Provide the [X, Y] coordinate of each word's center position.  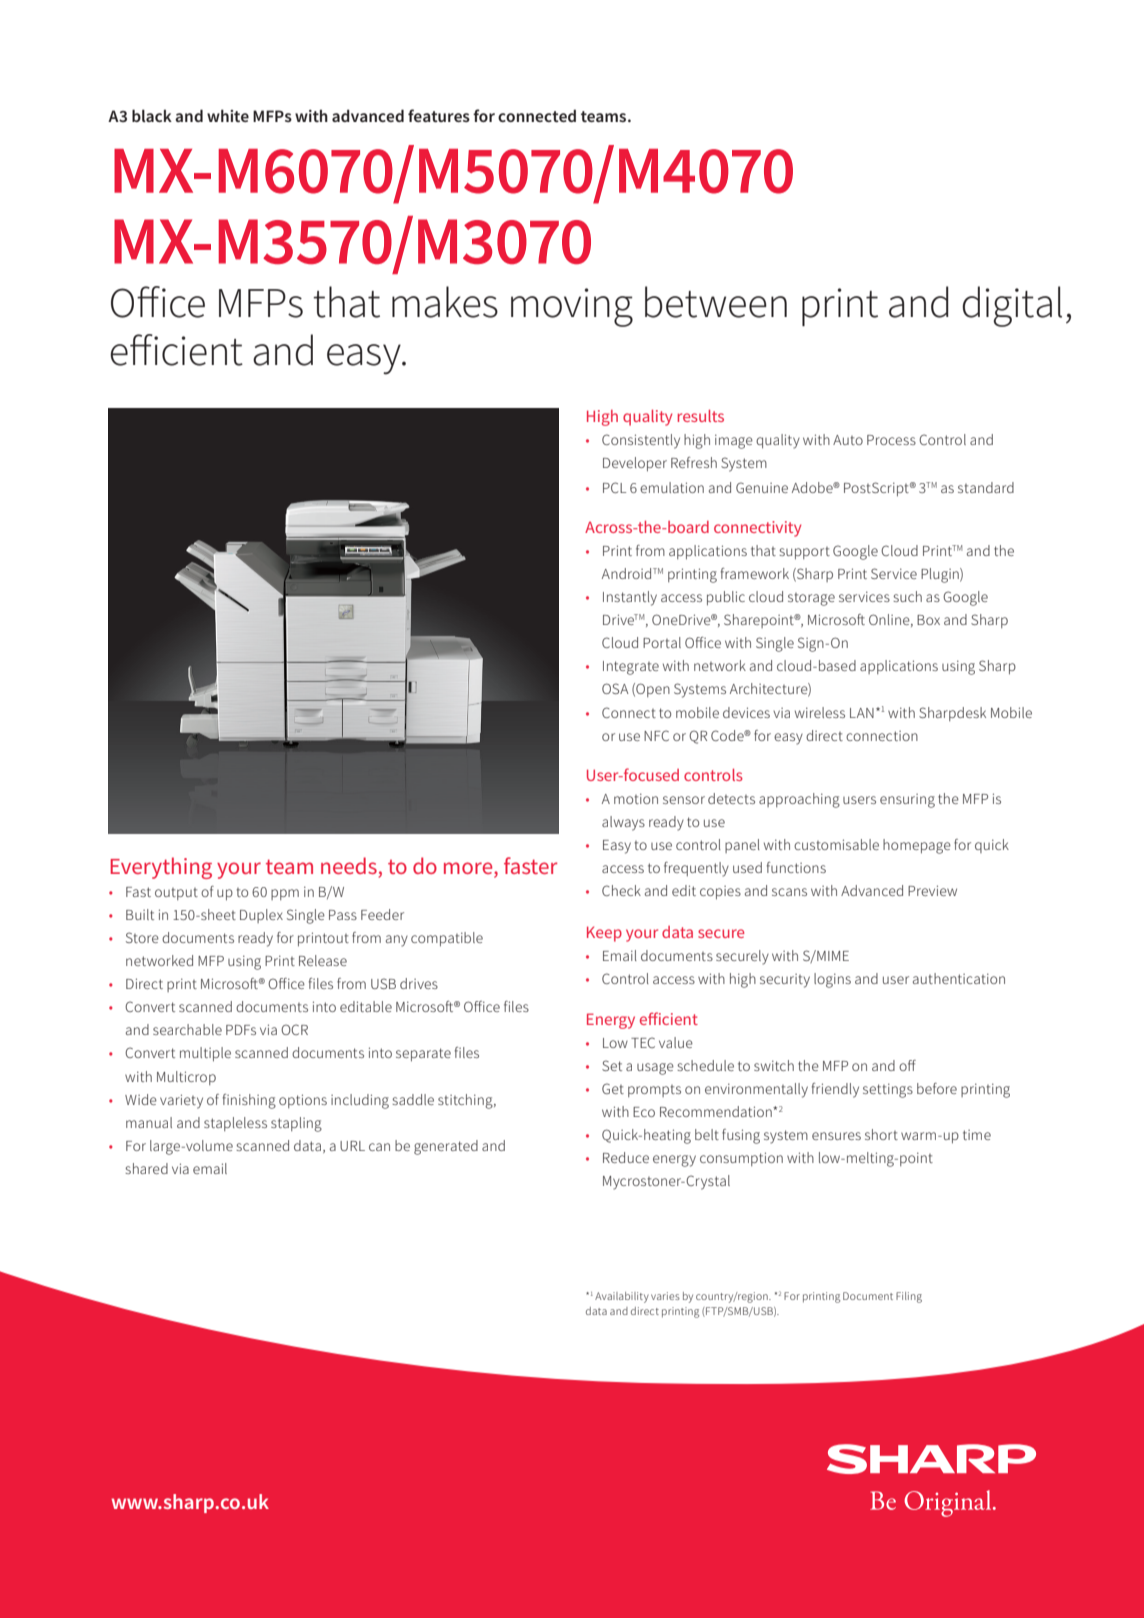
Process [891, 440]
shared [146, 1168]
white [228, 115]
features [439, 115]
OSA [615, 688]
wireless [820, 712]
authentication [959, 978]
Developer [635, 464]
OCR [294, 1029]
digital [1012, 306]
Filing [909, 1297]
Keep [604, 934]
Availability [622, 1297]
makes [445, 302]
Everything [161, 868]
